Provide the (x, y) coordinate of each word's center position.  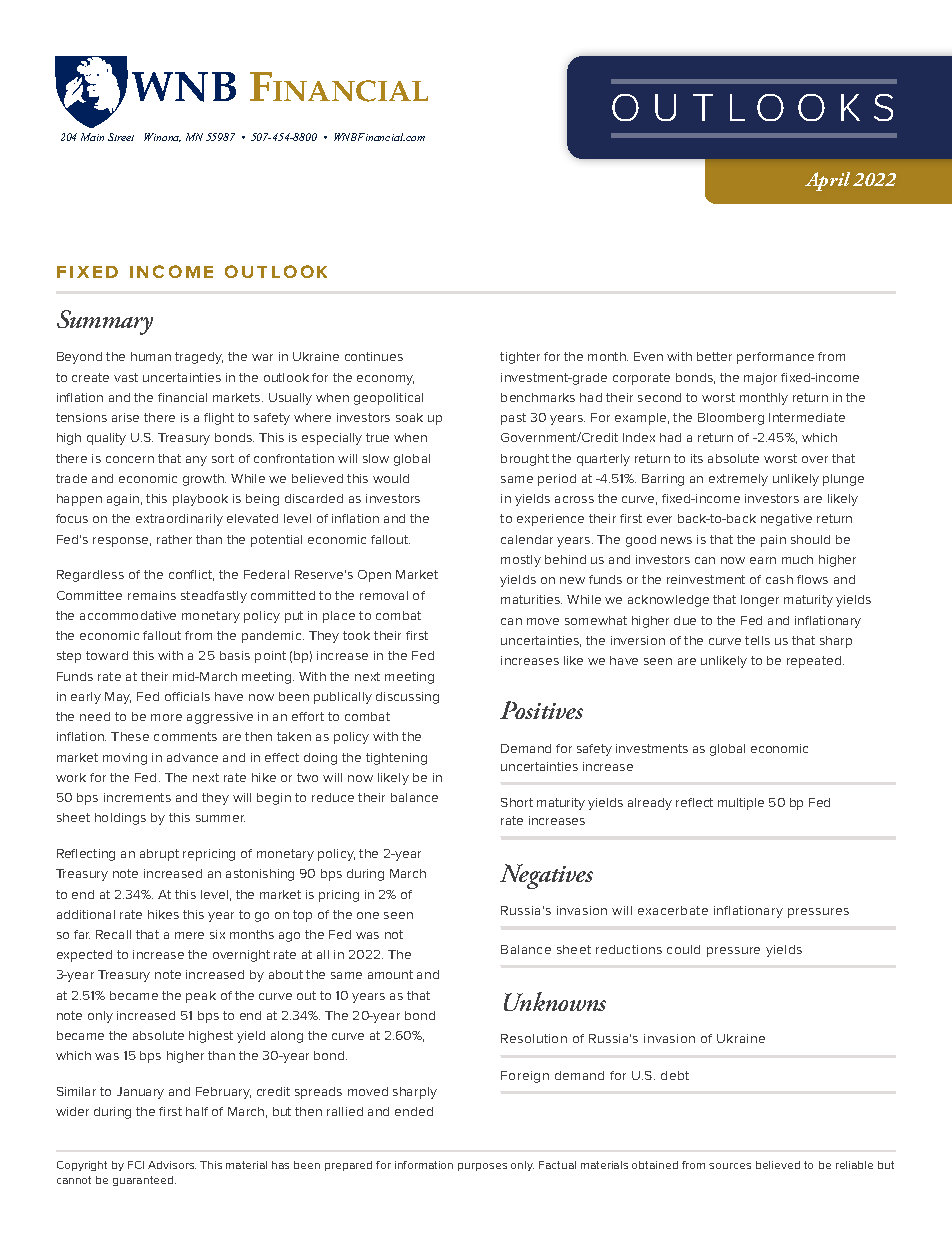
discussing (407, 698)
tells (757, 640)
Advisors (172, 1165)
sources (730, 1166)
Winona (162, 137)
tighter (520, 358)
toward (107, 655)
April (827, 181)
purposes (482, 1167)
